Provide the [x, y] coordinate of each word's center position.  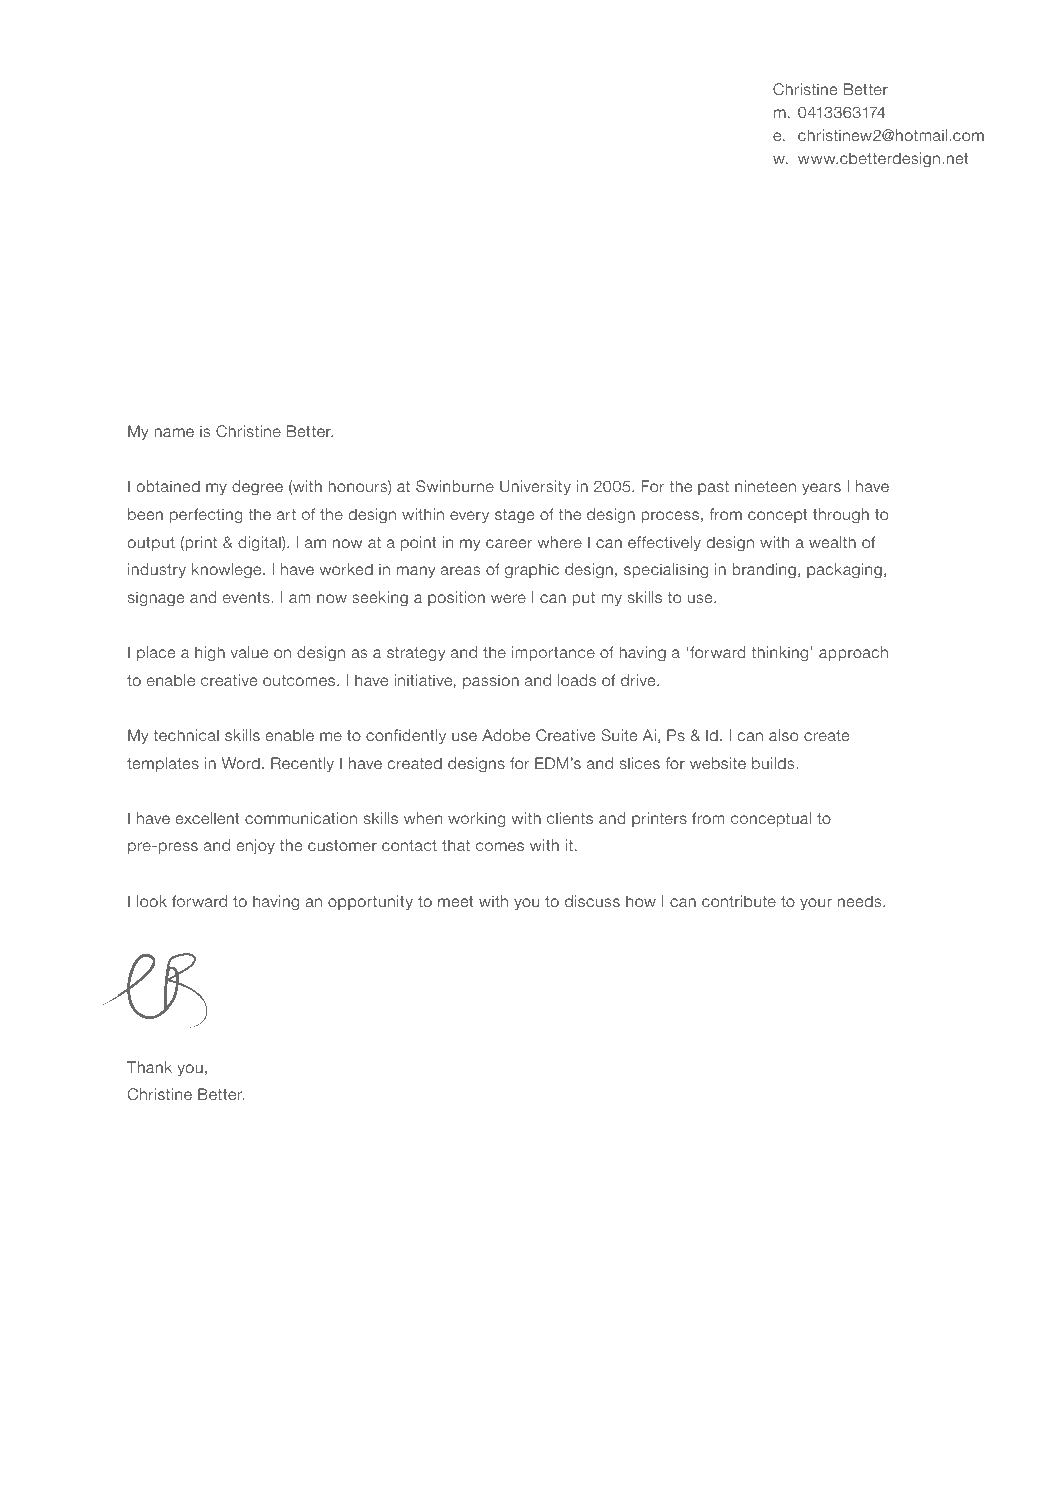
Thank [149, 1067]
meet [455, 901]
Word [241, 763]
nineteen [765, 486]
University [535, 487]
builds [773, 763]
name [174, 432]
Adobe [506, 735]
